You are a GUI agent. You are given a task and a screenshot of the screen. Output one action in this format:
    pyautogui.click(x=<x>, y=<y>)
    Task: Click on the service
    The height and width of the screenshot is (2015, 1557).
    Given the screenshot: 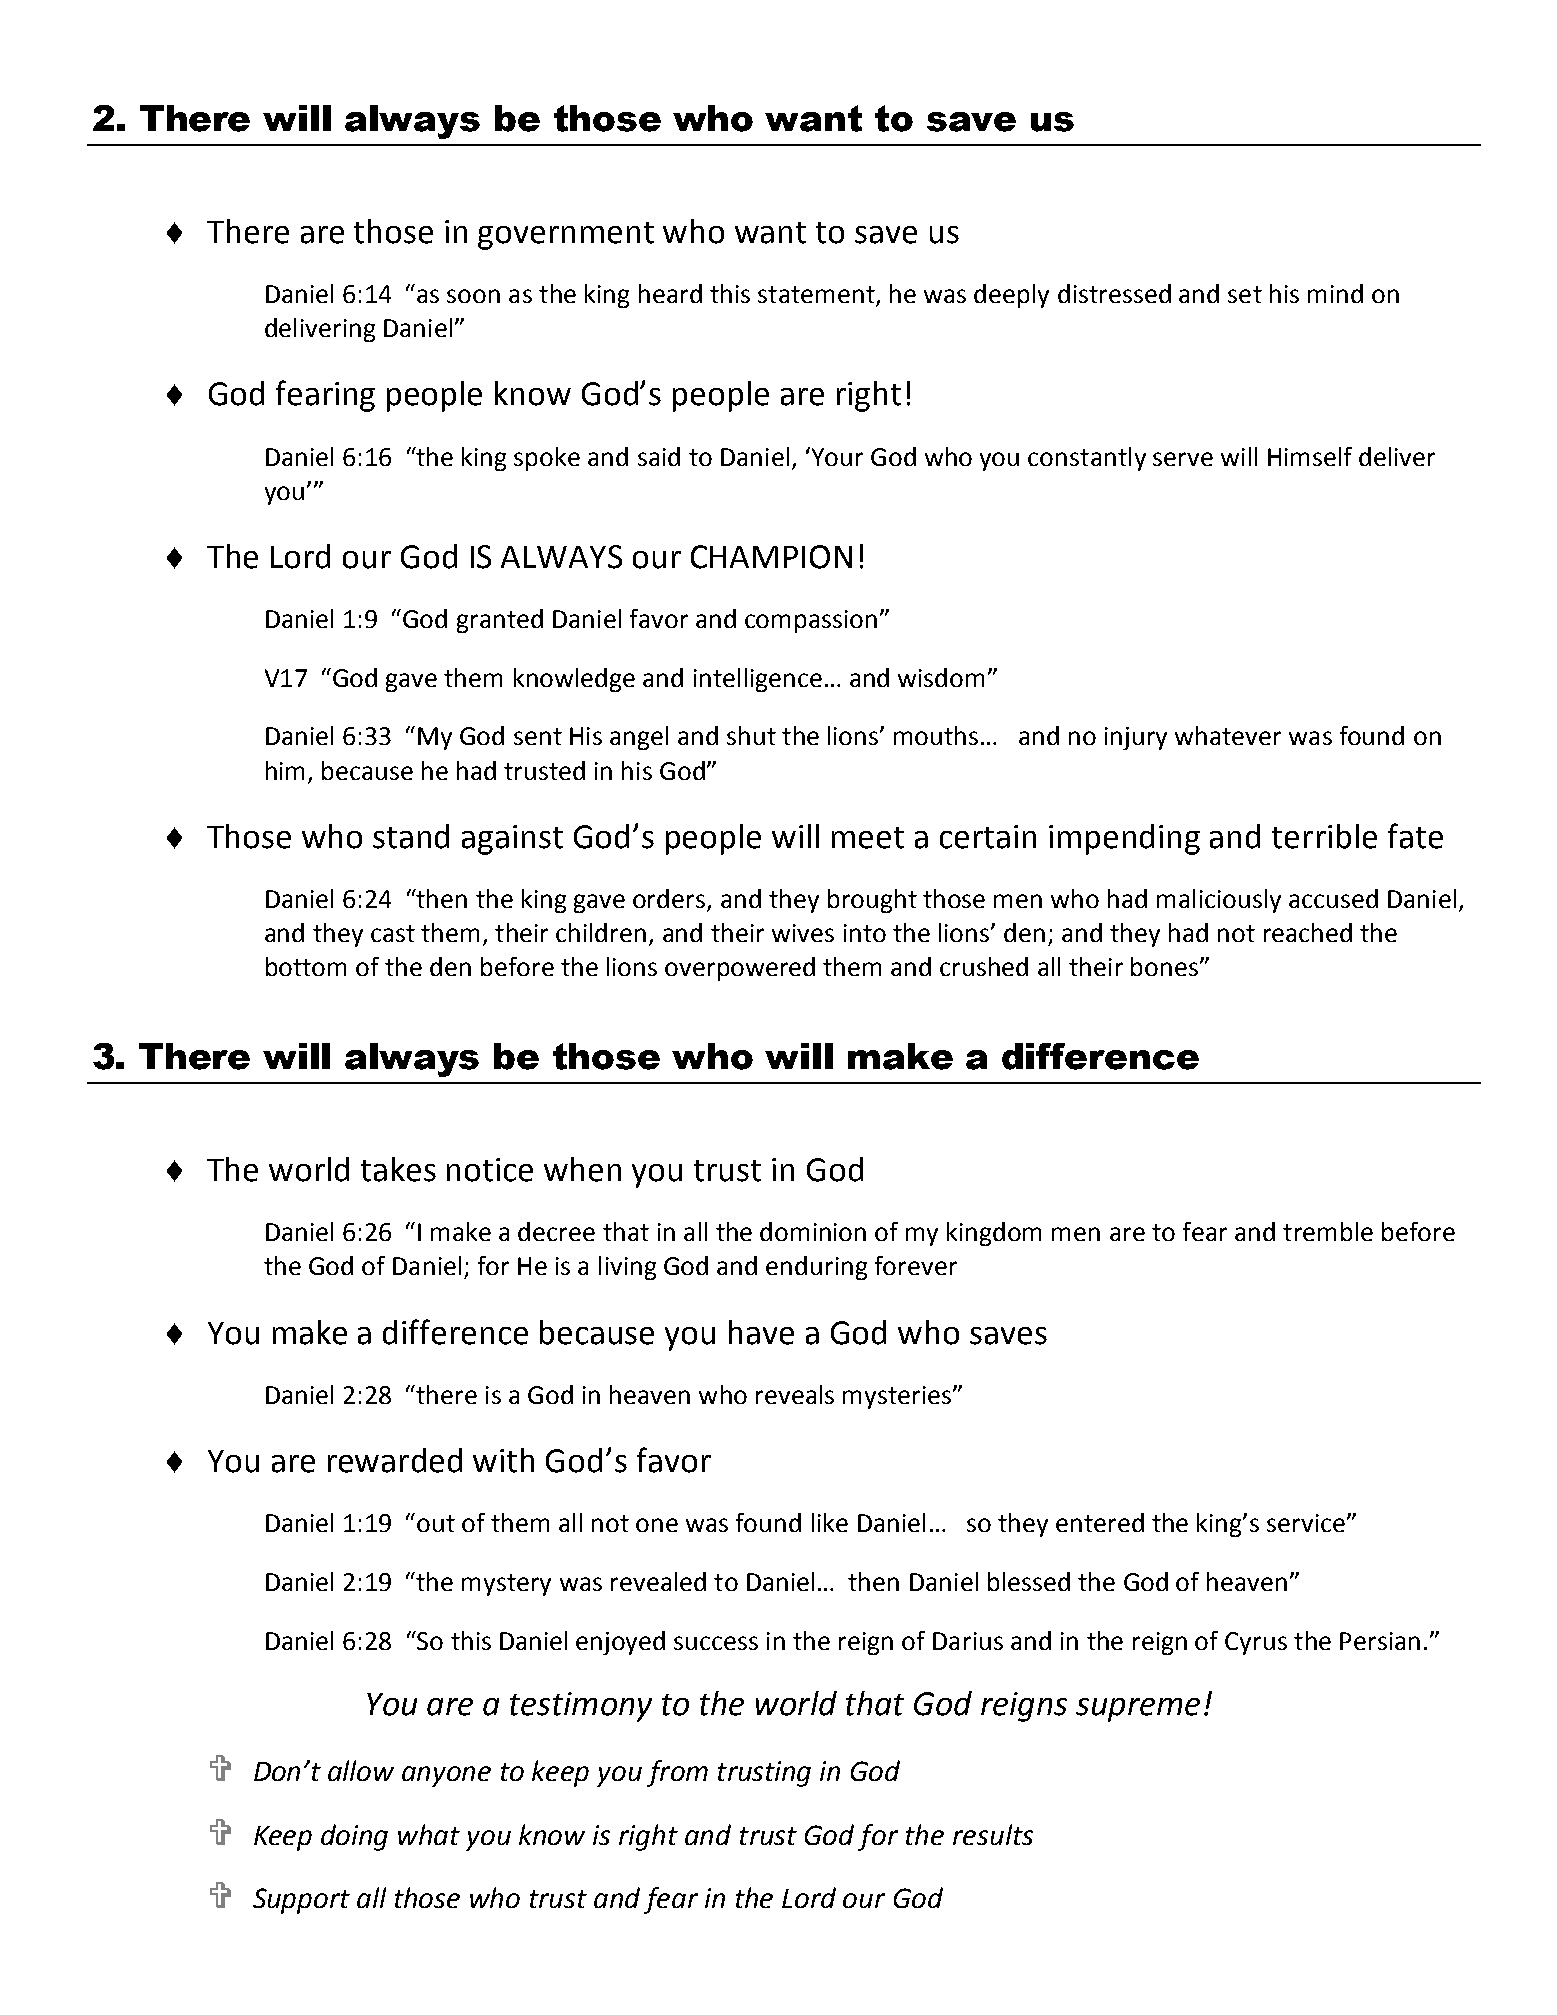 What is the action you would take?
    pyautogui.click(x=1307, y=1523)
